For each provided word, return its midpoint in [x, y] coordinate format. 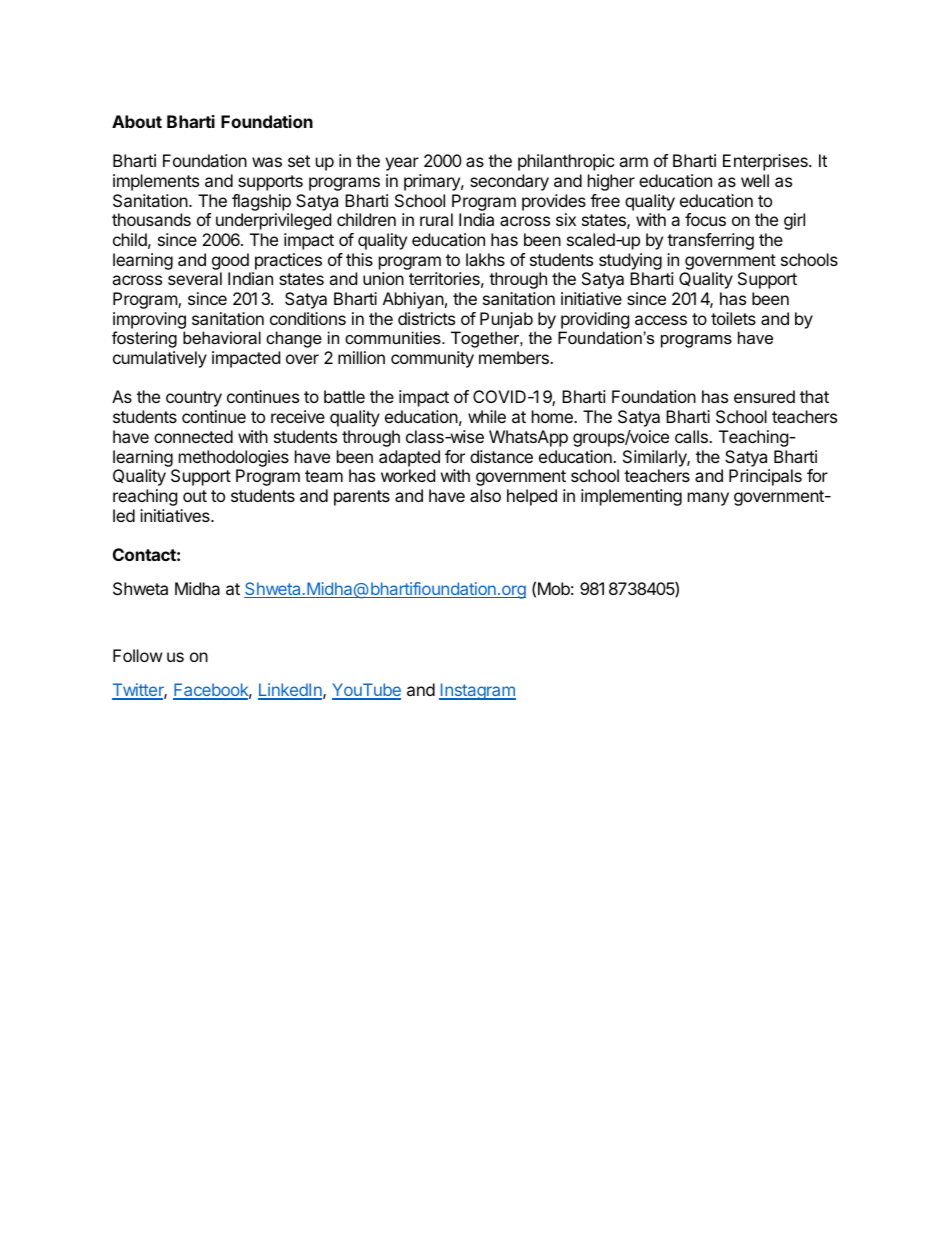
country [194, 399]
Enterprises [766, 162]
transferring [710, 241]
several [195, 278]
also [485, 495]
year [402, 164]
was [267, 162]
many [708, 499]
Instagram [477, 691]
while [487, 416]
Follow [138, 655]
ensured [764, 396]
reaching [145, 497]
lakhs [485, 259]
